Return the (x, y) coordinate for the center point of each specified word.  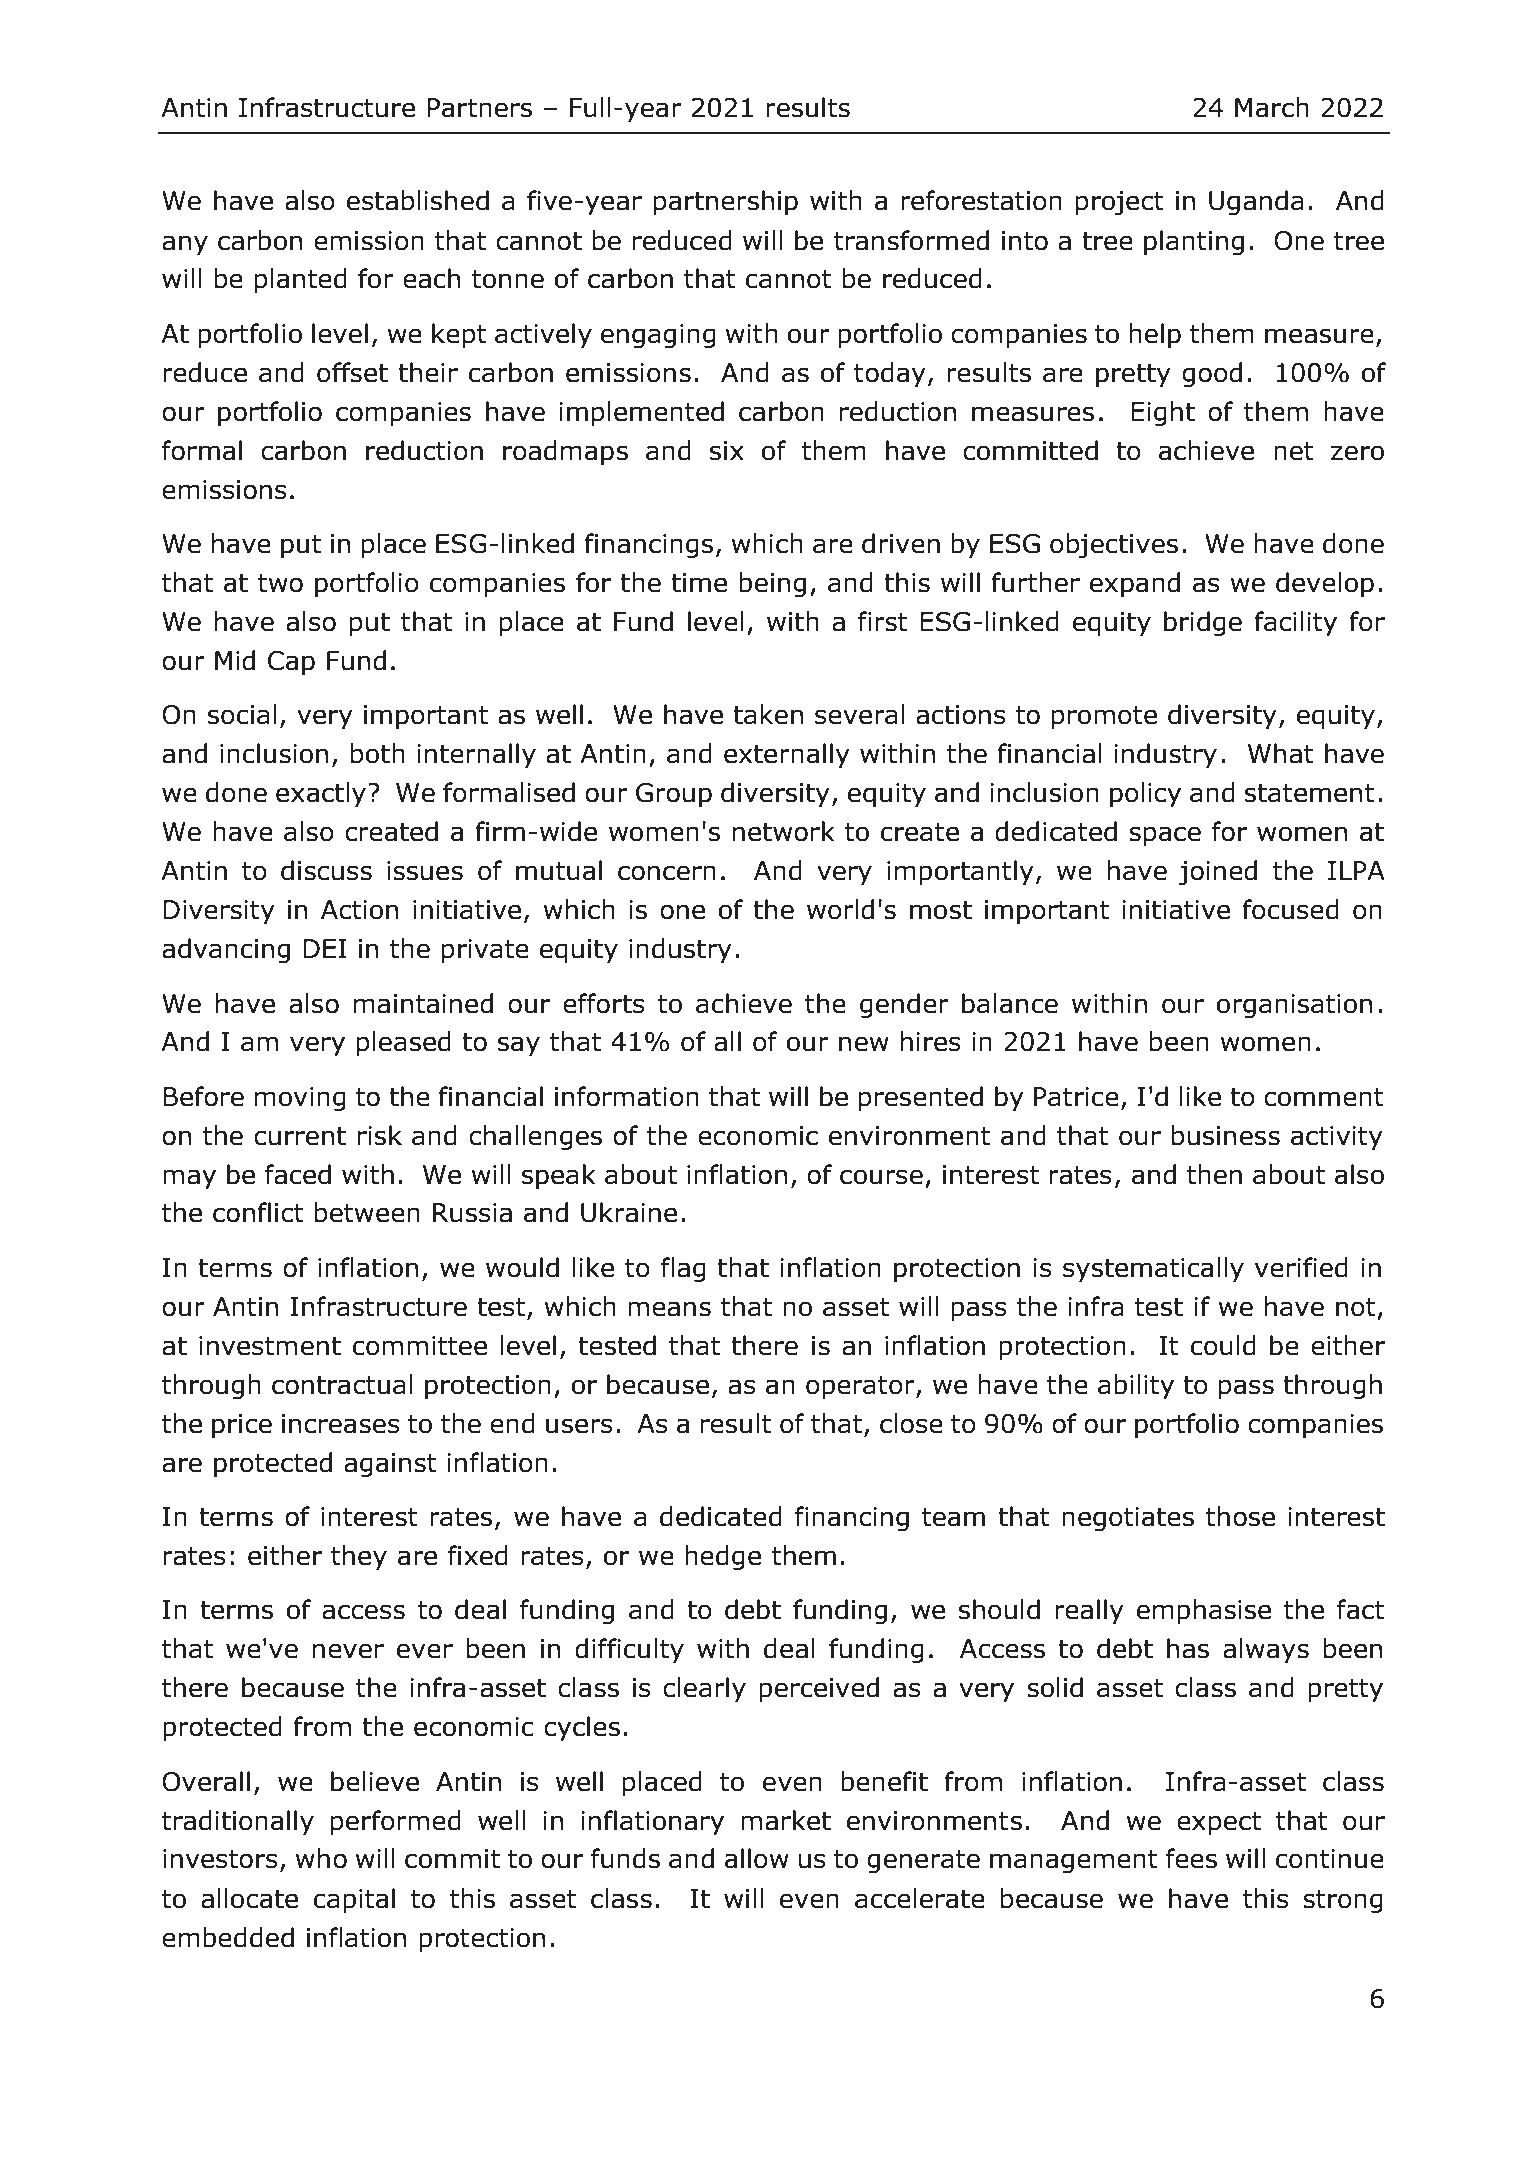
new (864, 1044)
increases (341, 1424)
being (772, 585)
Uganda (1256, 203)
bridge (1203, 624)
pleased (404, 1044)
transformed (911, 240)
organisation (1294, 1006)
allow (757, 1858)
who (321, 1858)
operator (861, 1388)
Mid (235, 660)
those (1240, 1516)
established (418, 200)
